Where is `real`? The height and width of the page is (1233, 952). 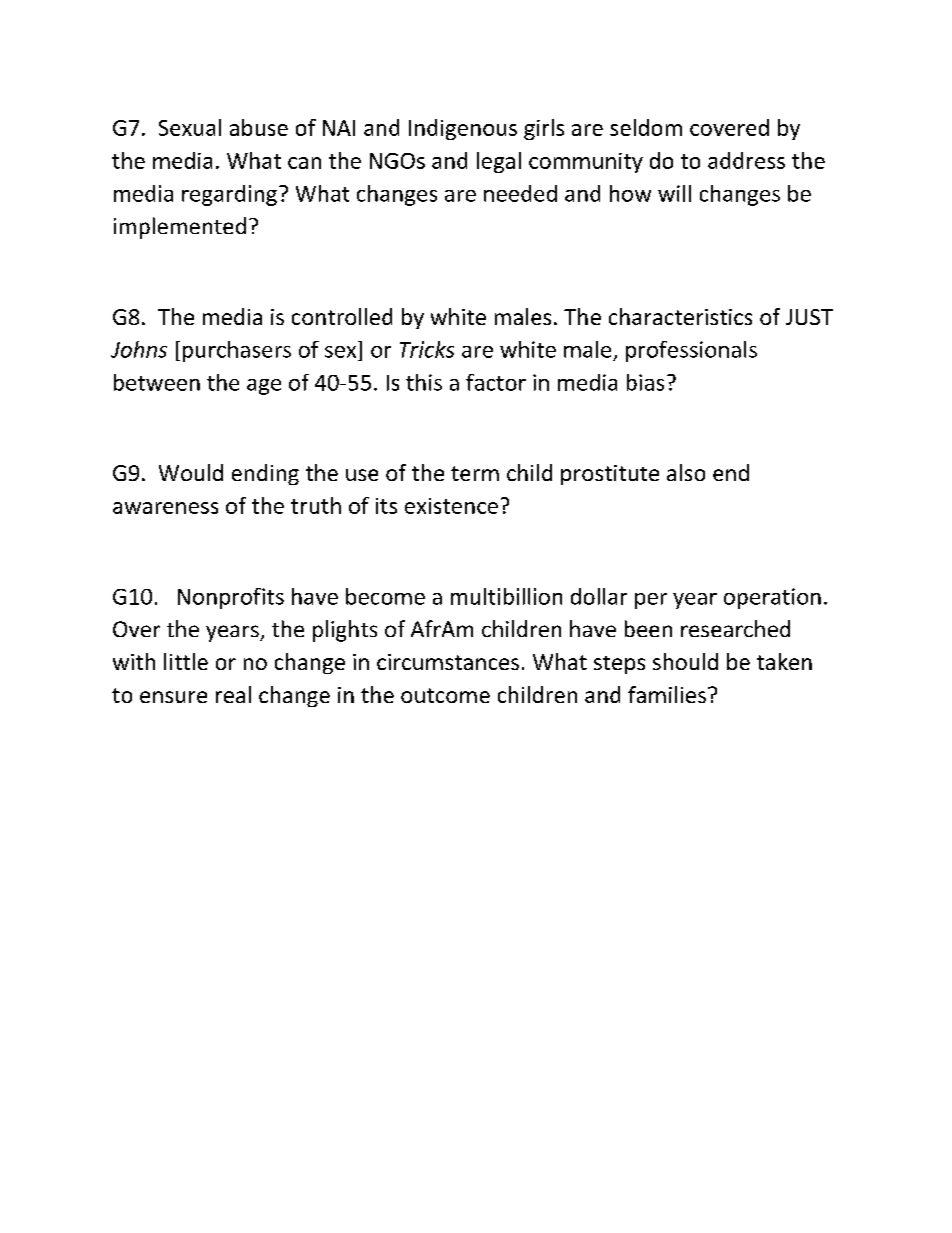 real is located at coordinates (233, 694).
